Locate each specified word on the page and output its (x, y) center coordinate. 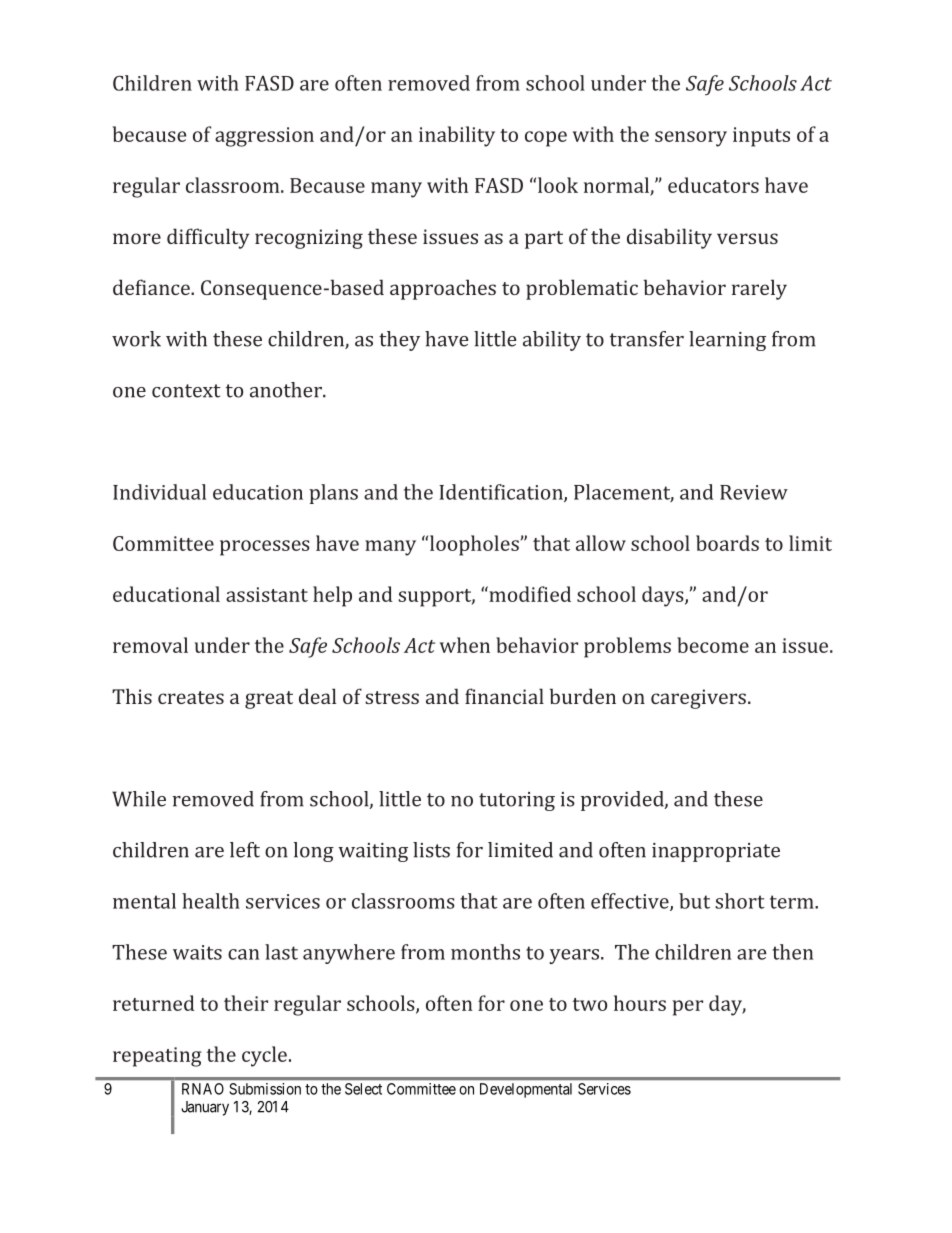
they (399, 341)
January (205, 1108)
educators (713, 185)
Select (363, 1089)
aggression (264, 137)
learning (727, 341)
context (186, 391)
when (465, 645)
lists (431, 850)
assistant (267, 594)
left (245, 850)
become (713, 645)
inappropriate (716, 852)
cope (546, 139)
